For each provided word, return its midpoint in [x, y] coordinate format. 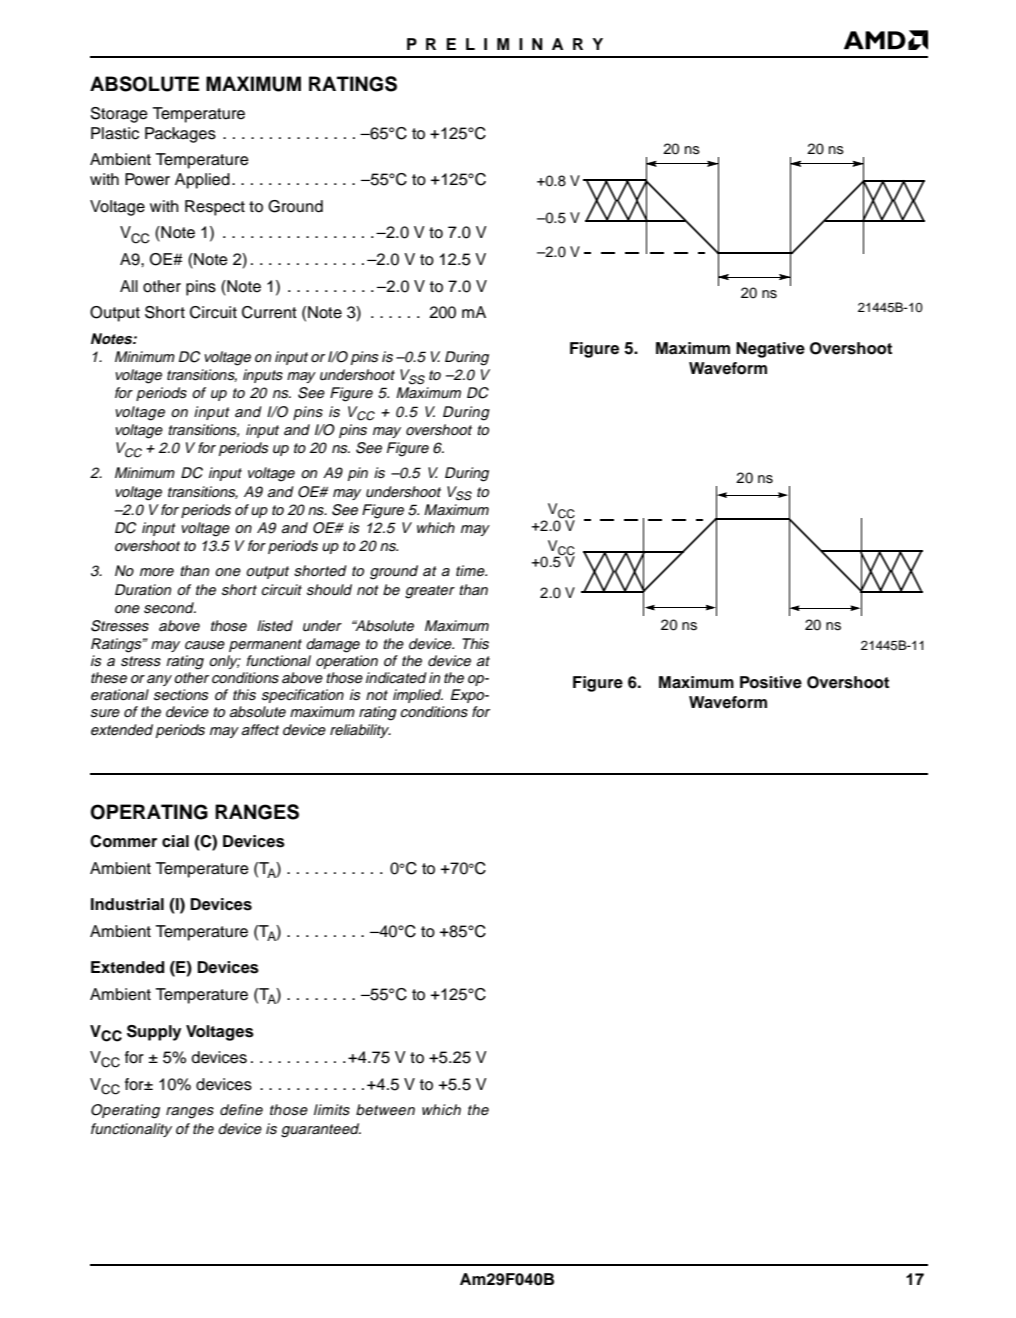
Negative [770, 350]
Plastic [115, 133]
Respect [215, 208]
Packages [180, 135]
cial [175, 841]
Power [147, 179]
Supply [154, 1033]
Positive [771, 682]
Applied [202, 181]
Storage [119, 115]
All [129, 286]
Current [269, 312]
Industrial [127, 904]
